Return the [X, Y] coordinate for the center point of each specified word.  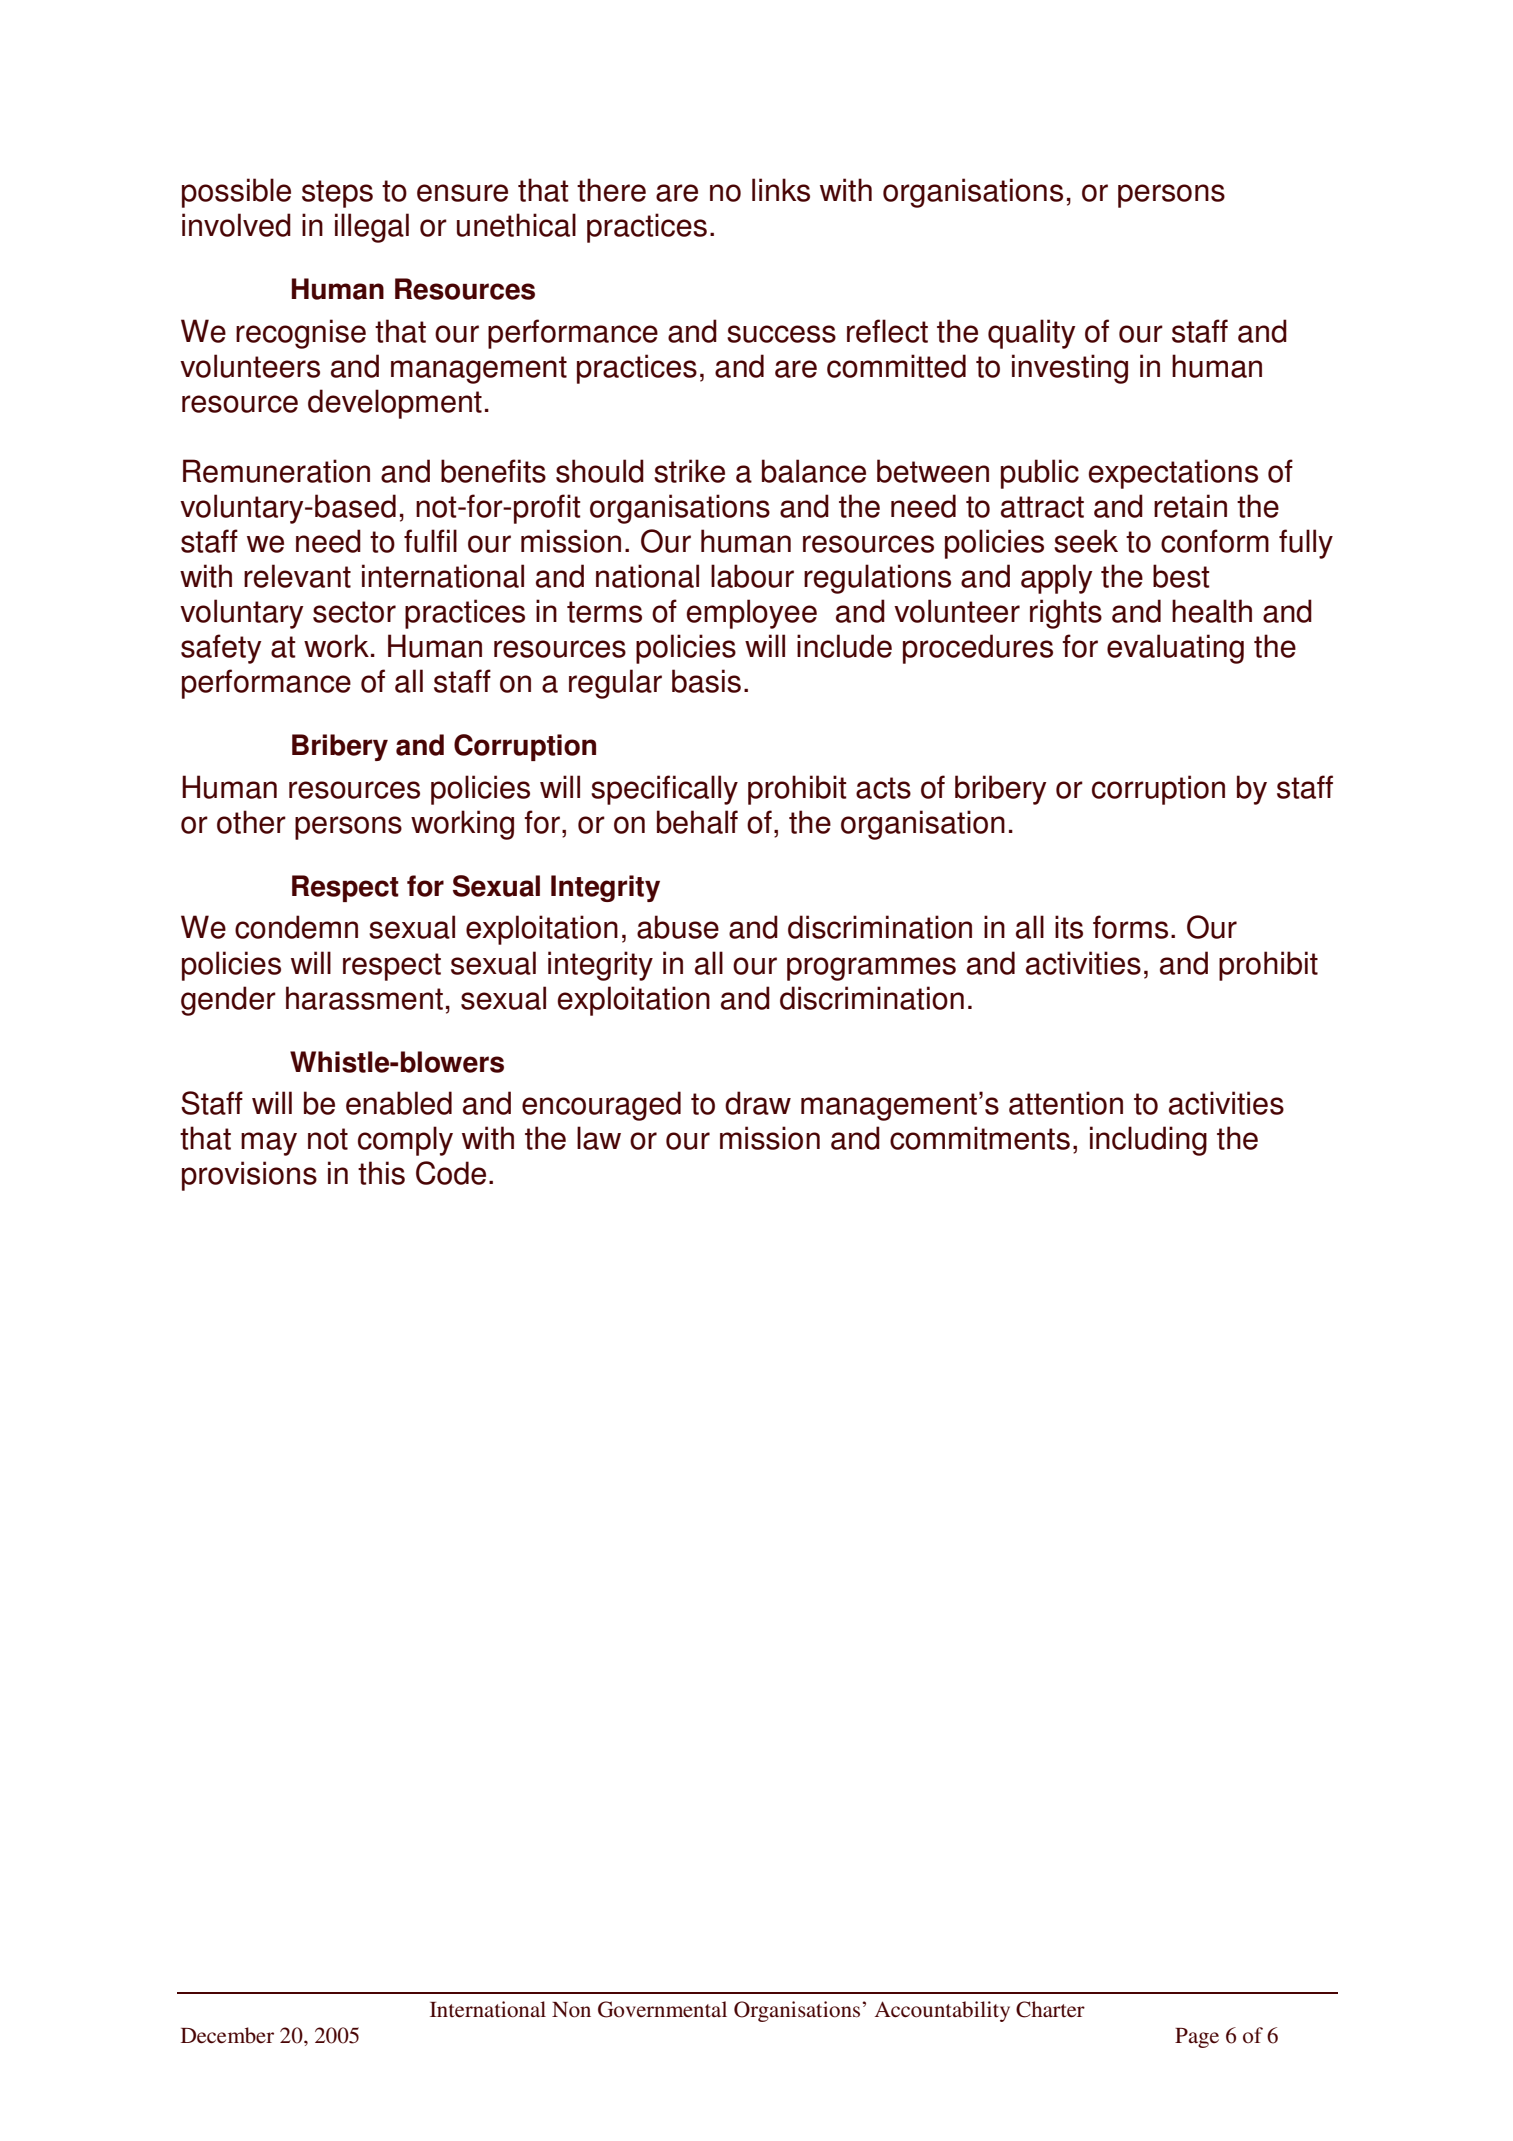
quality [1032, 334]
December [227, 2035]
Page [1197, 2038]
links [781, 190]
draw [758, 1103]
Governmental [662, 2009]
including [1148, 1141]
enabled [399, 1103]
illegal [372, 228]
